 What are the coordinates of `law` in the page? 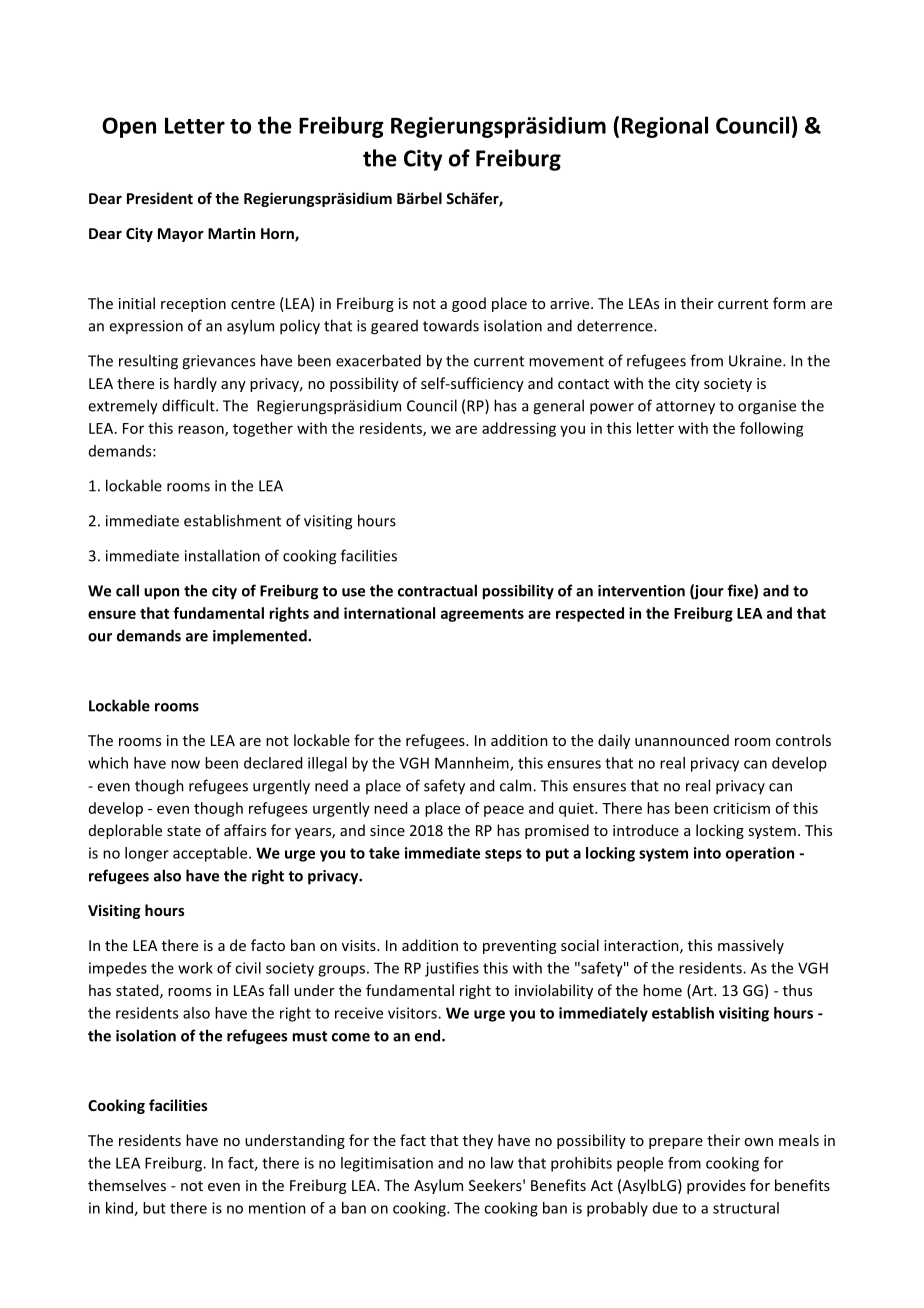 It's located at (502, 1163).
